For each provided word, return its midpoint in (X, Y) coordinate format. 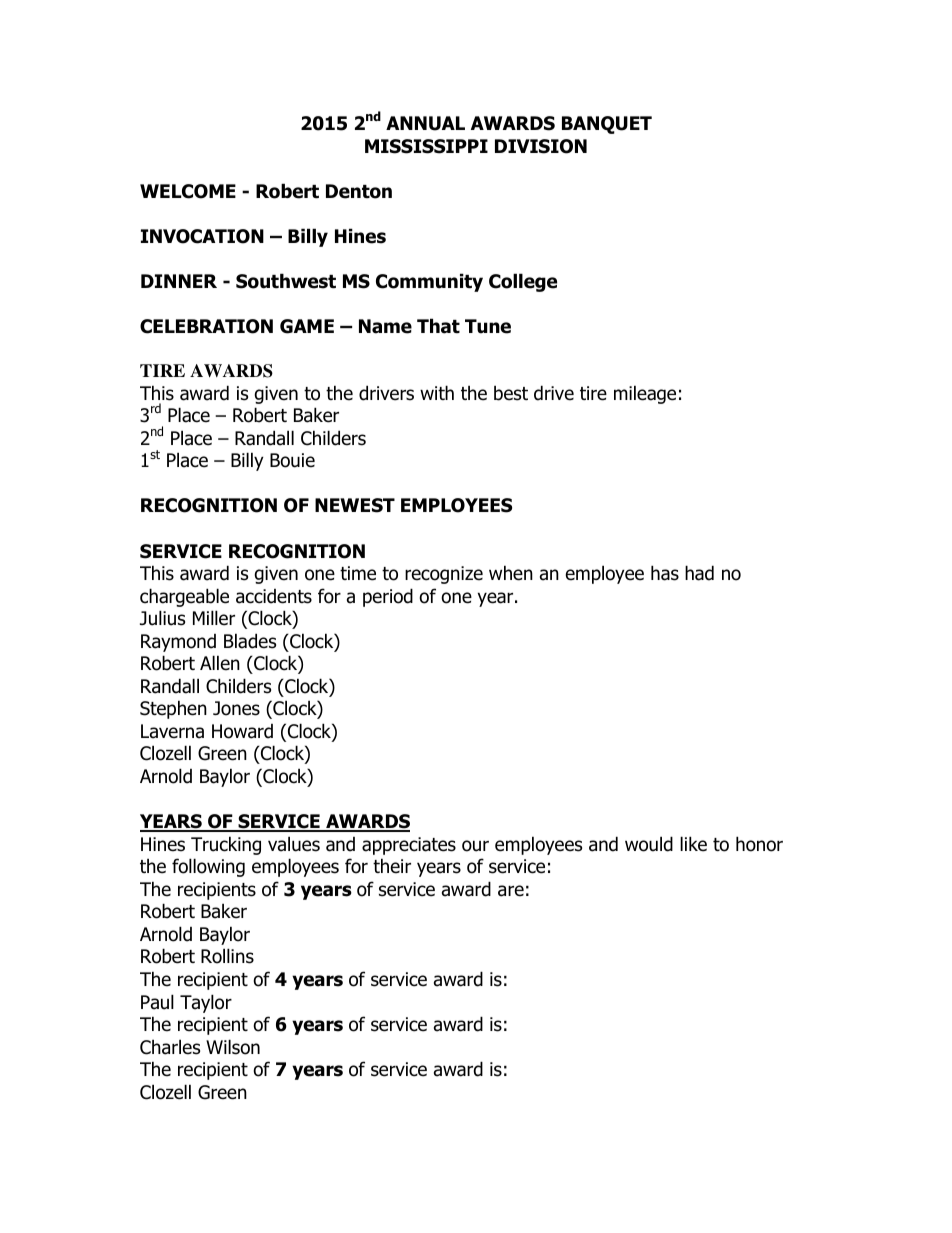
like (693, 844)
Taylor (206, 1003)
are (511, 891)
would (649, 844)
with (437, 392)
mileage (645, 394)
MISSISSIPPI (426, 146)
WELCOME (188, 191)
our (475, 846)
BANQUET (607, 125)
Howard (242, 731)
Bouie (292, 460)
